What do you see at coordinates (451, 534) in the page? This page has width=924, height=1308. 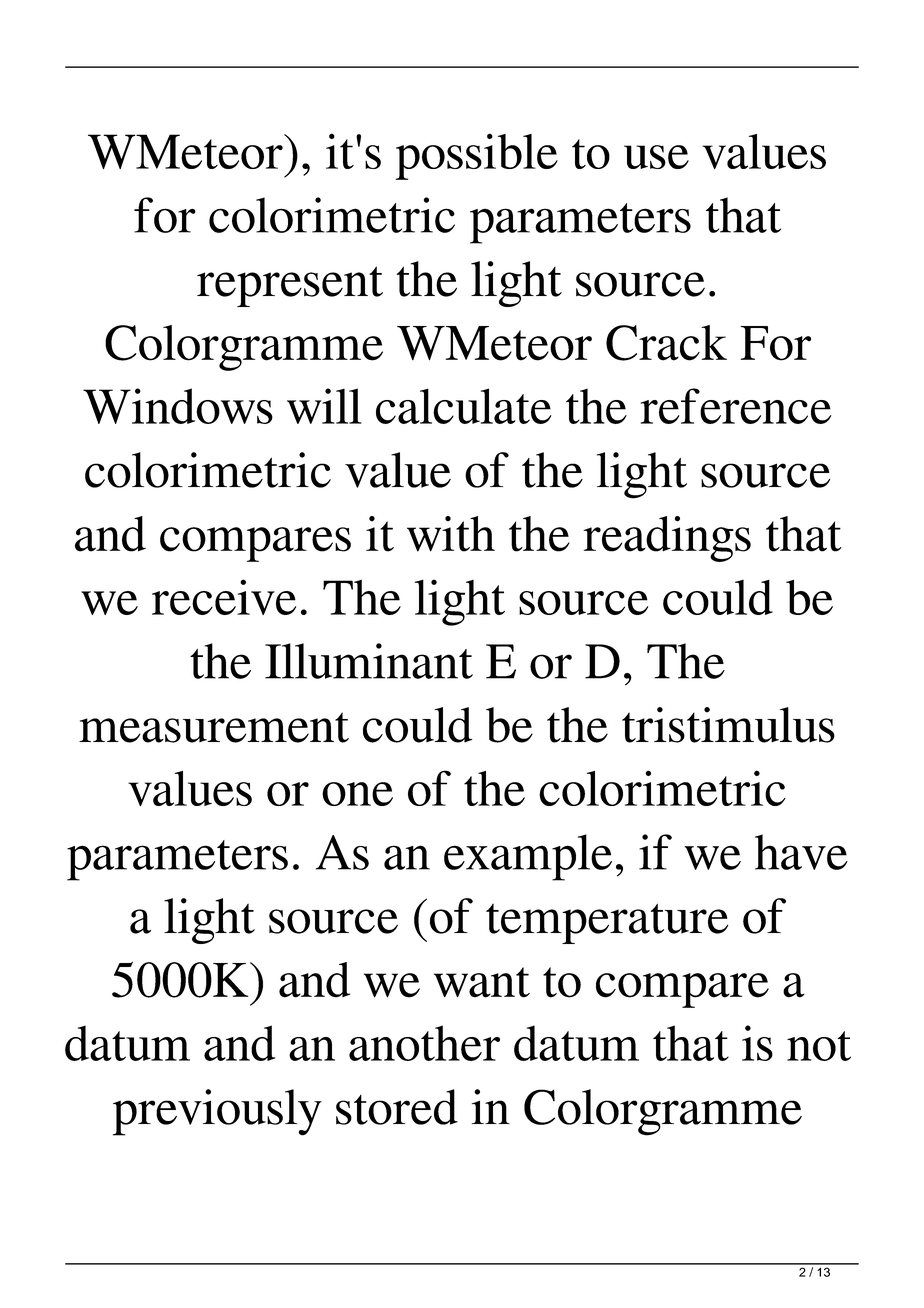 I see `with` at bounding box center [451, 534].
